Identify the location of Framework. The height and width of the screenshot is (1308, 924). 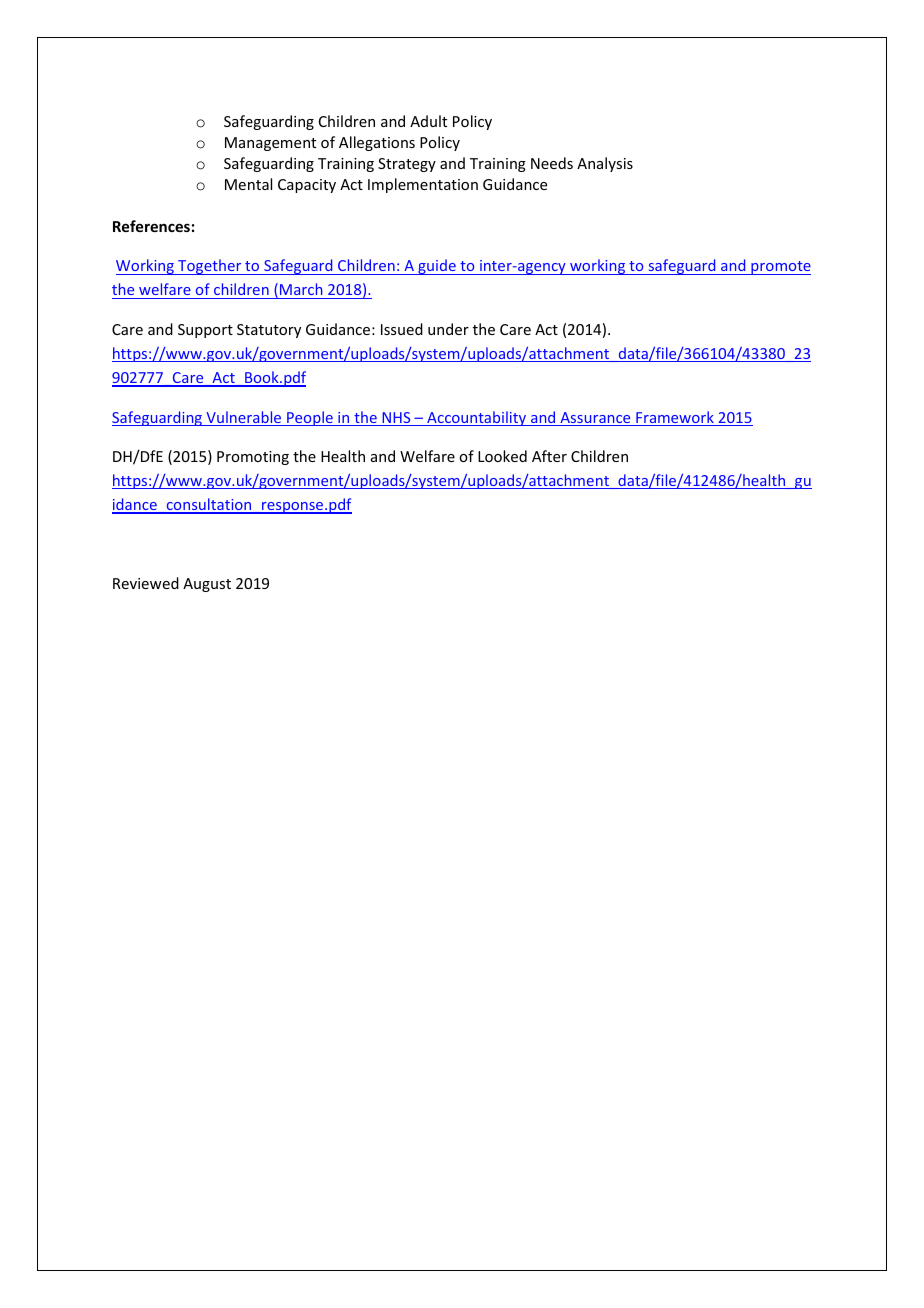
(675, 418).
